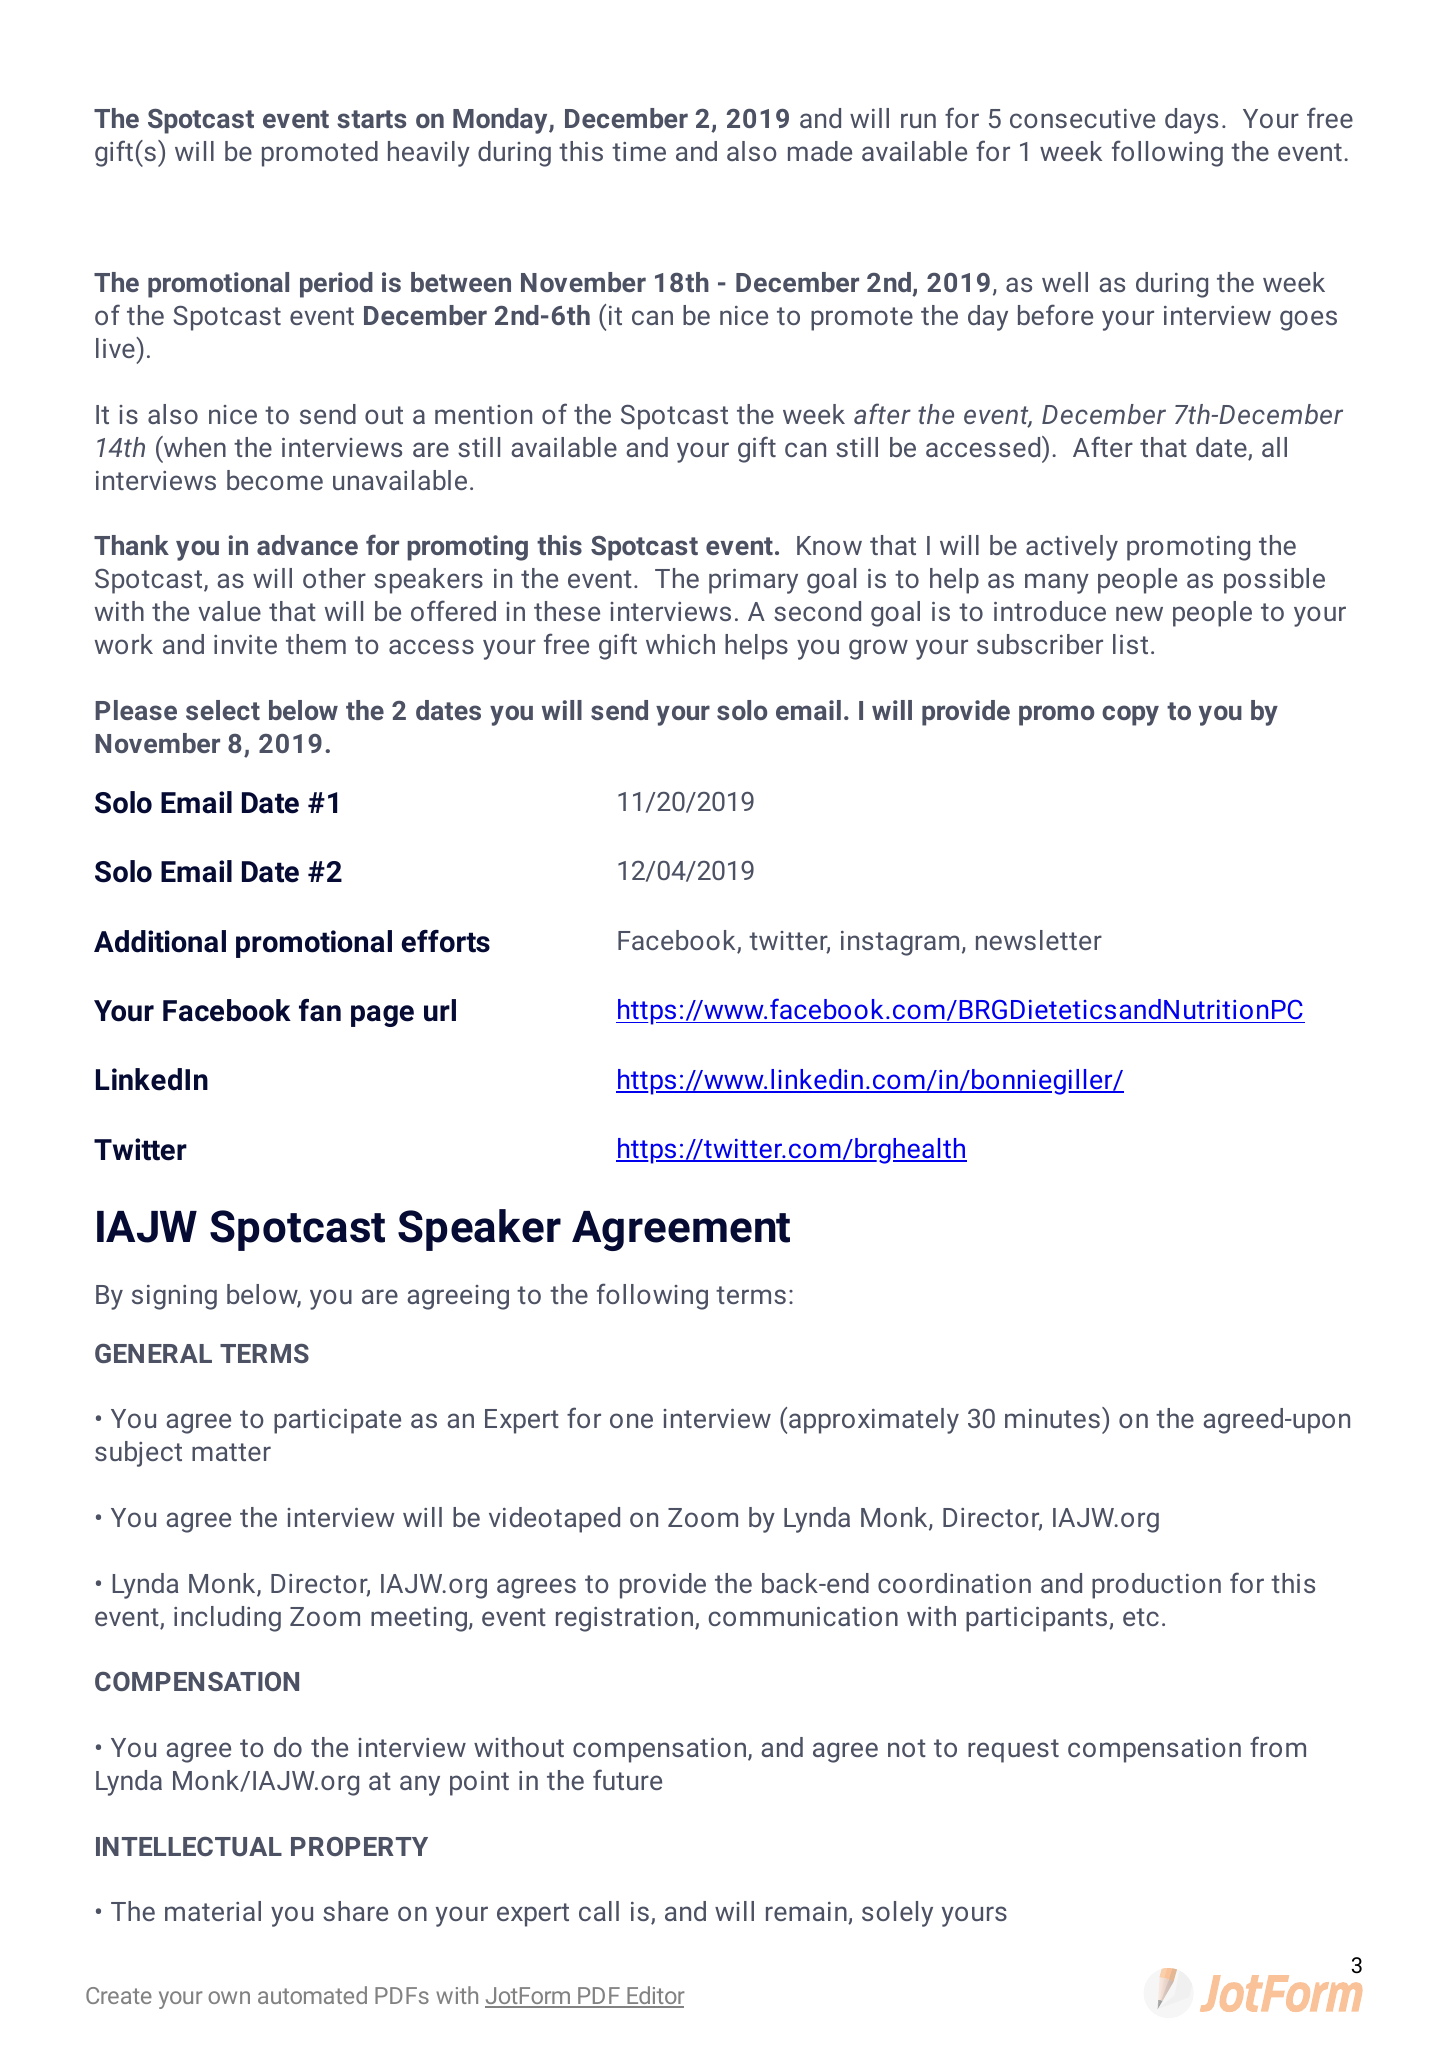  What do you see at coordinates (174, 1297) in the document?
I see `signing` at bounding box center [174, 1297].
